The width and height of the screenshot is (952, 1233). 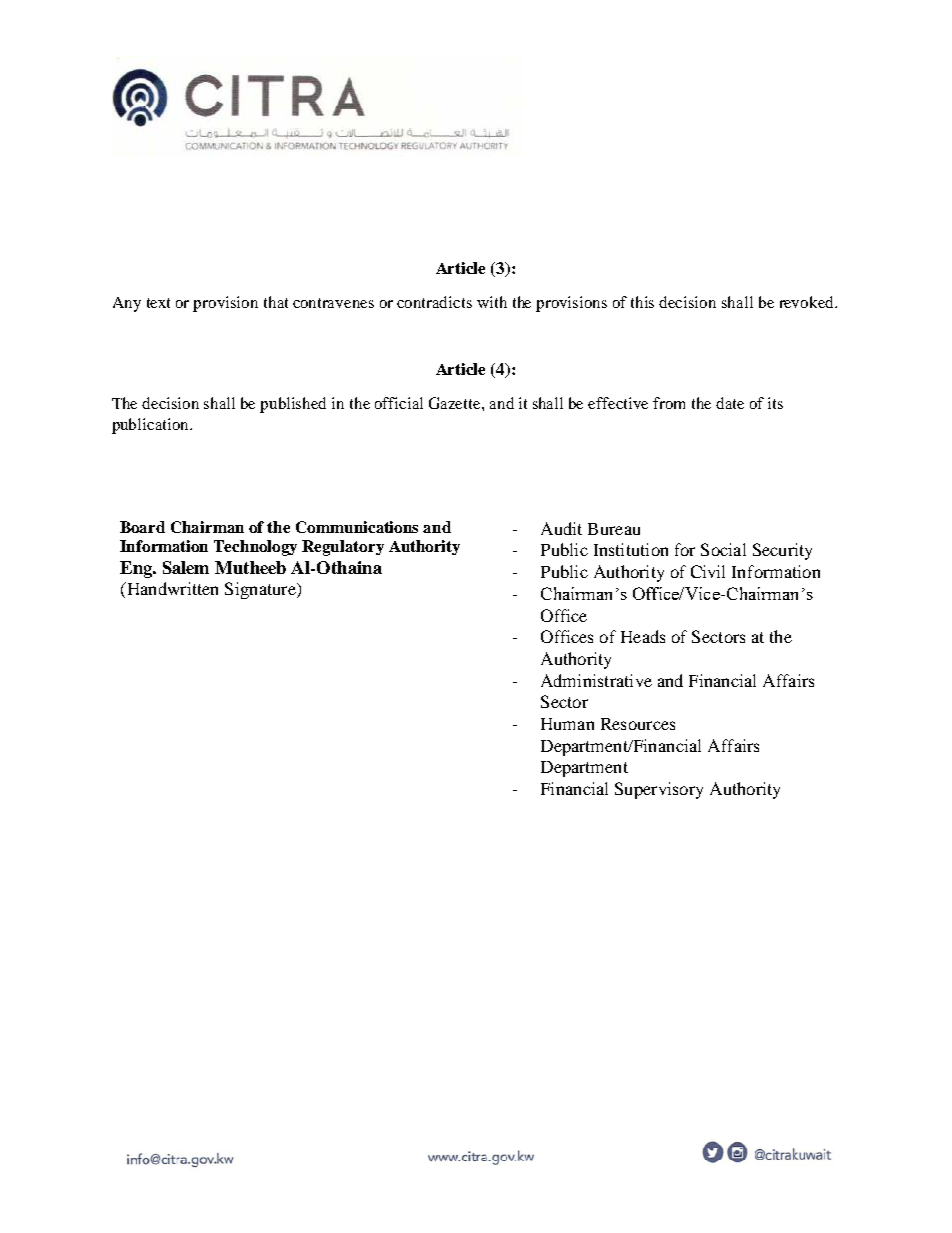 What do you see at coordinates (808, 302) in the screenshot?
I see `revoked` at bounding box center [808, 302].
